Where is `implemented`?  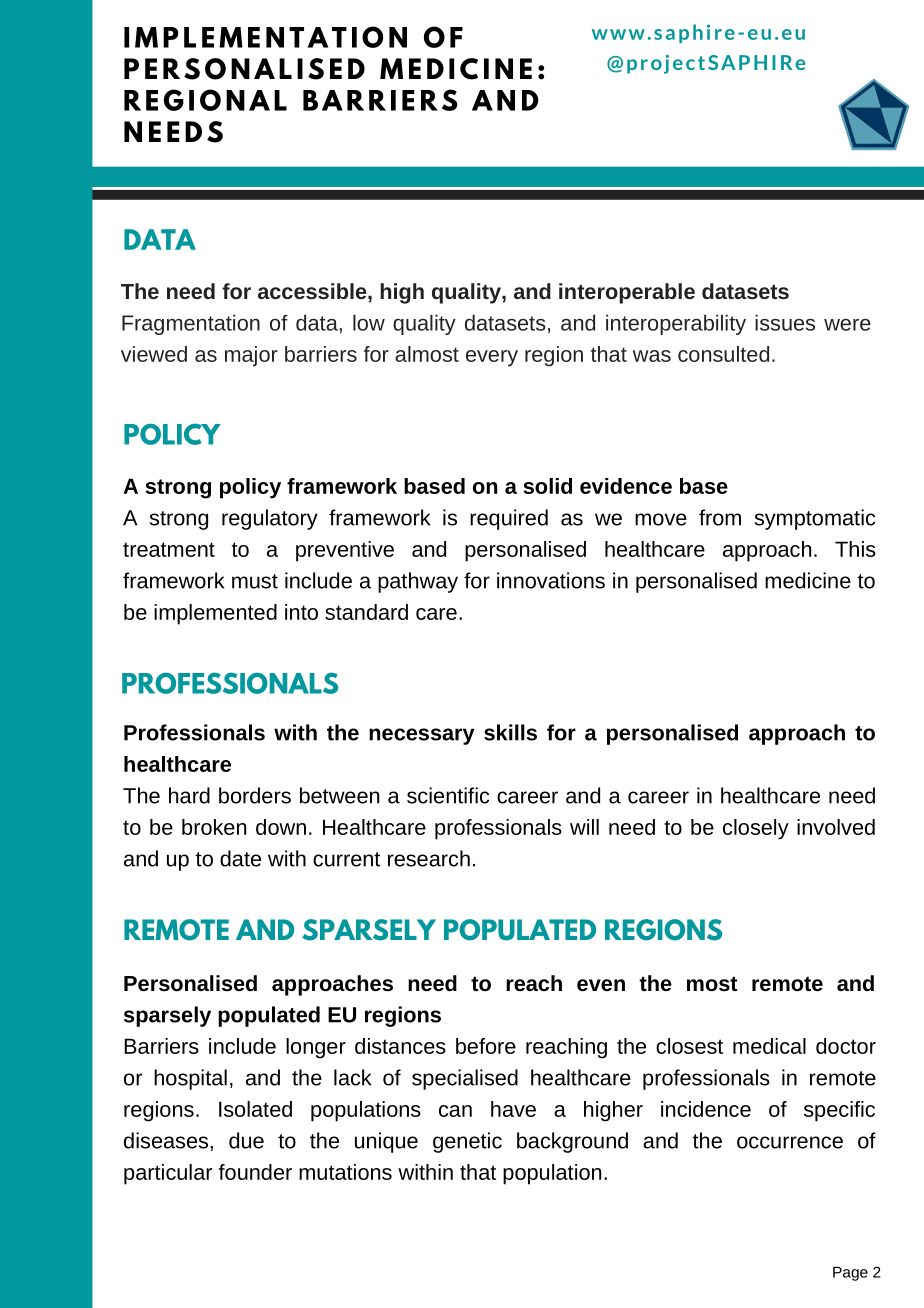 implemented is located at coordinates (215, 614).
